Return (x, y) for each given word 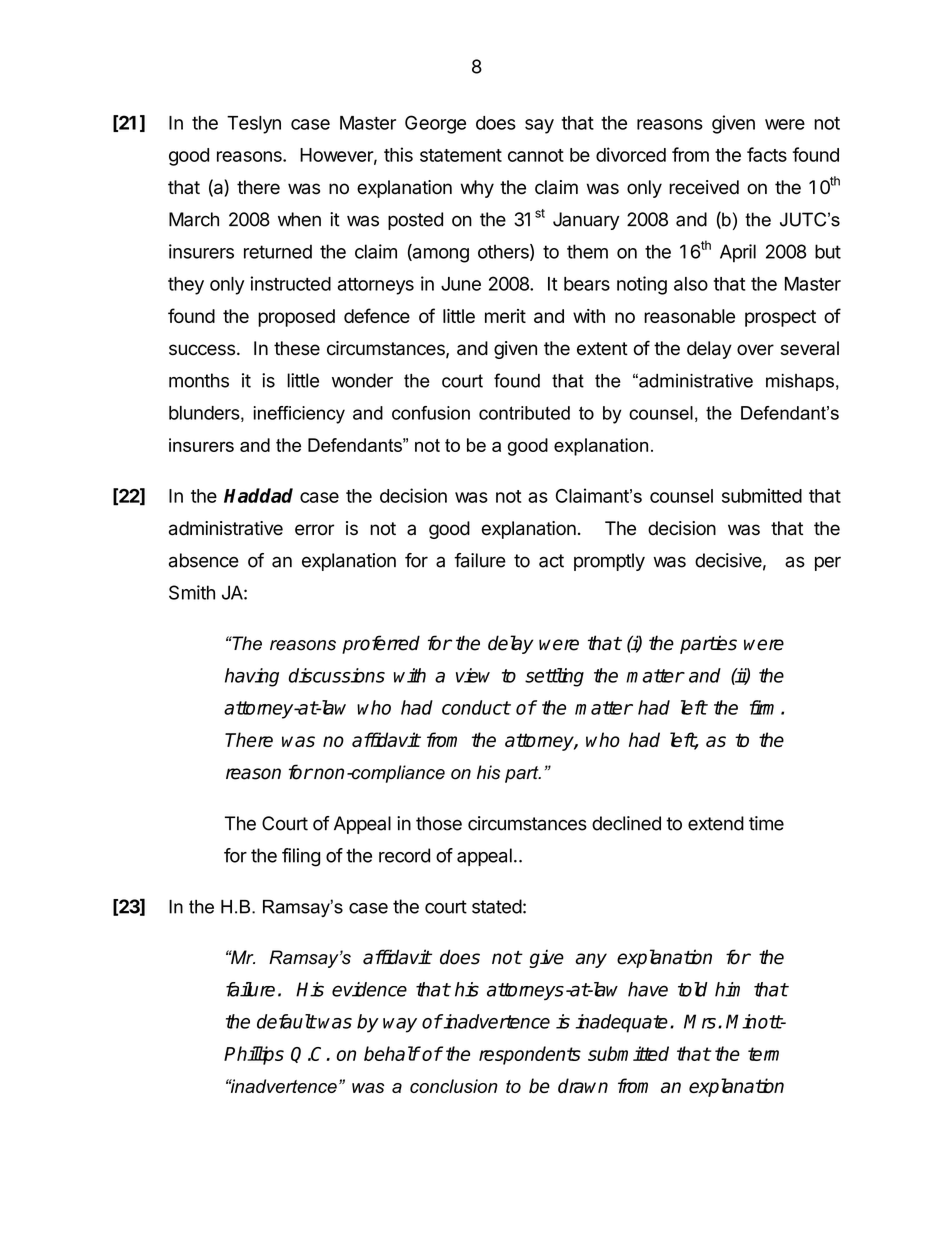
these (297, 348)
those (439, 823)
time (766, 823)
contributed (524, 413)
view (473, 675)
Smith (192, 592)
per (828, 563)
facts (767, 154)
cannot (536, 155)
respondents (530, 1055)
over (755, 350)
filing (301, 857)
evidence (369, 989)
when (299, 219)
